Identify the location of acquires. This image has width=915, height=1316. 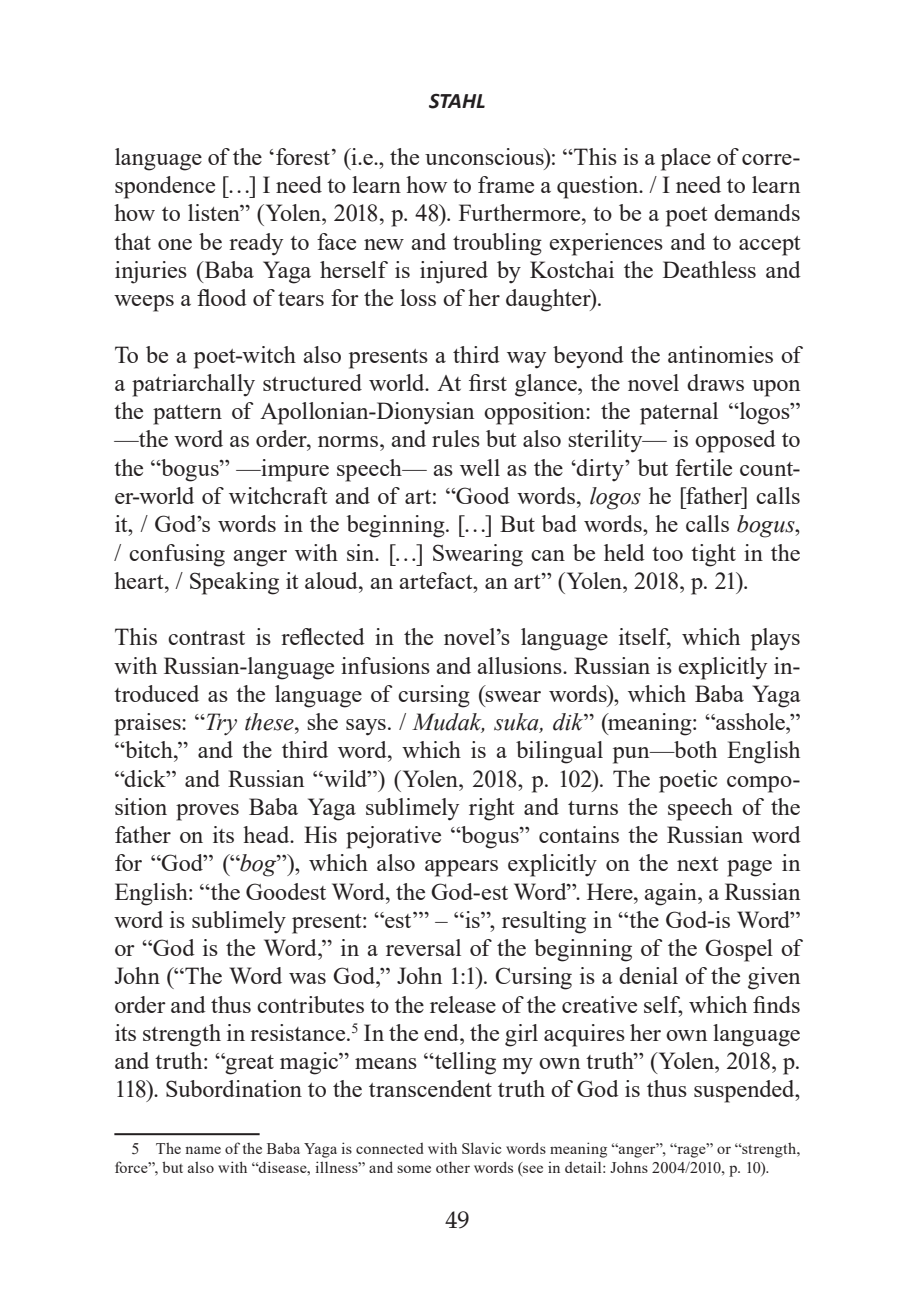
(584, 1035).
